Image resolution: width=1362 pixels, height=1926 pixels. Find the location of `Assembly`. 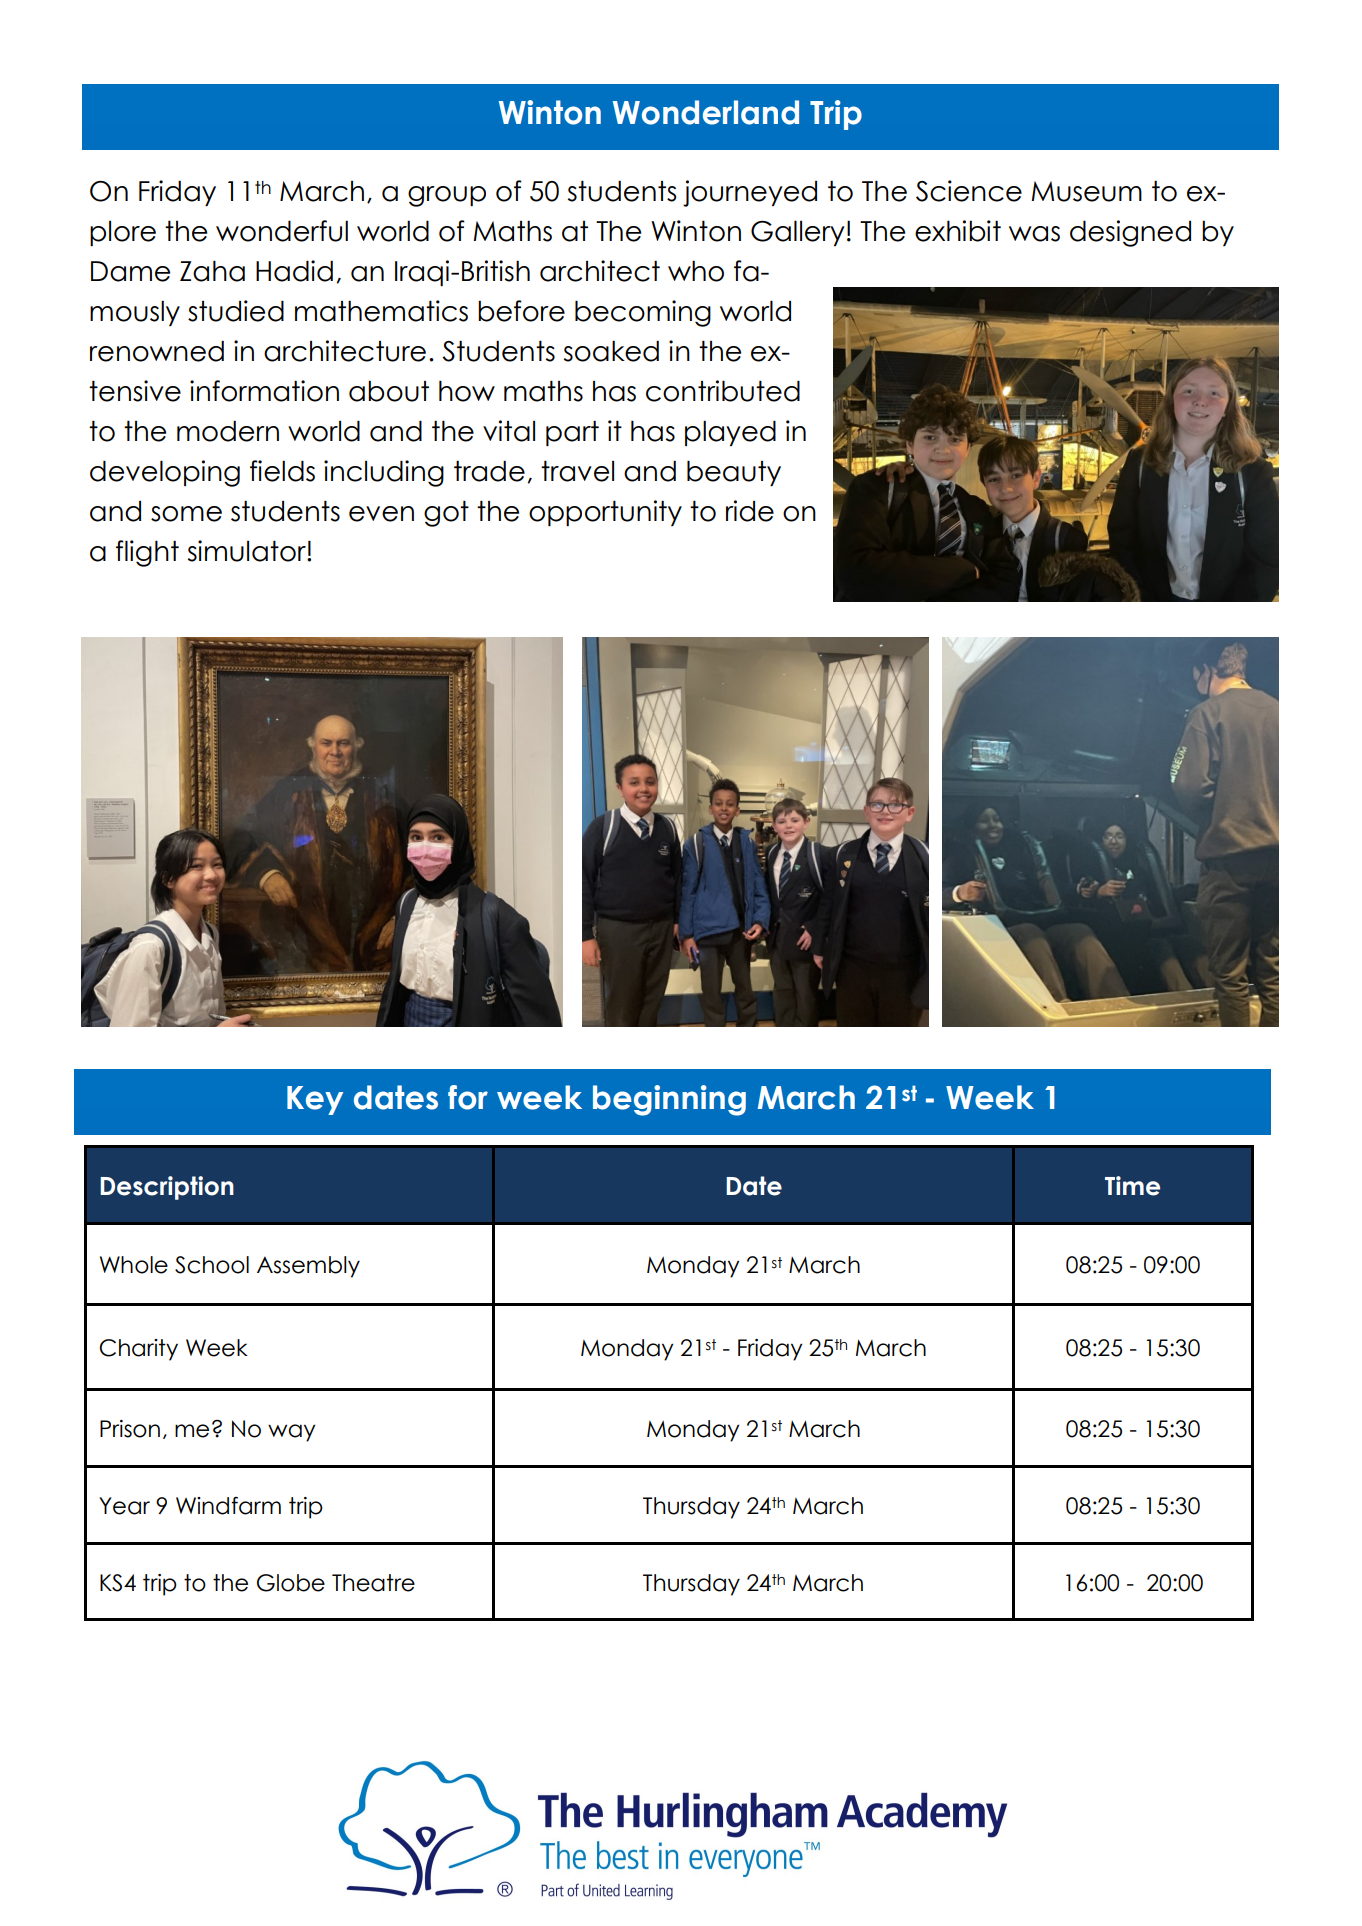

Assembly is located at coordinates (308, 1267).
